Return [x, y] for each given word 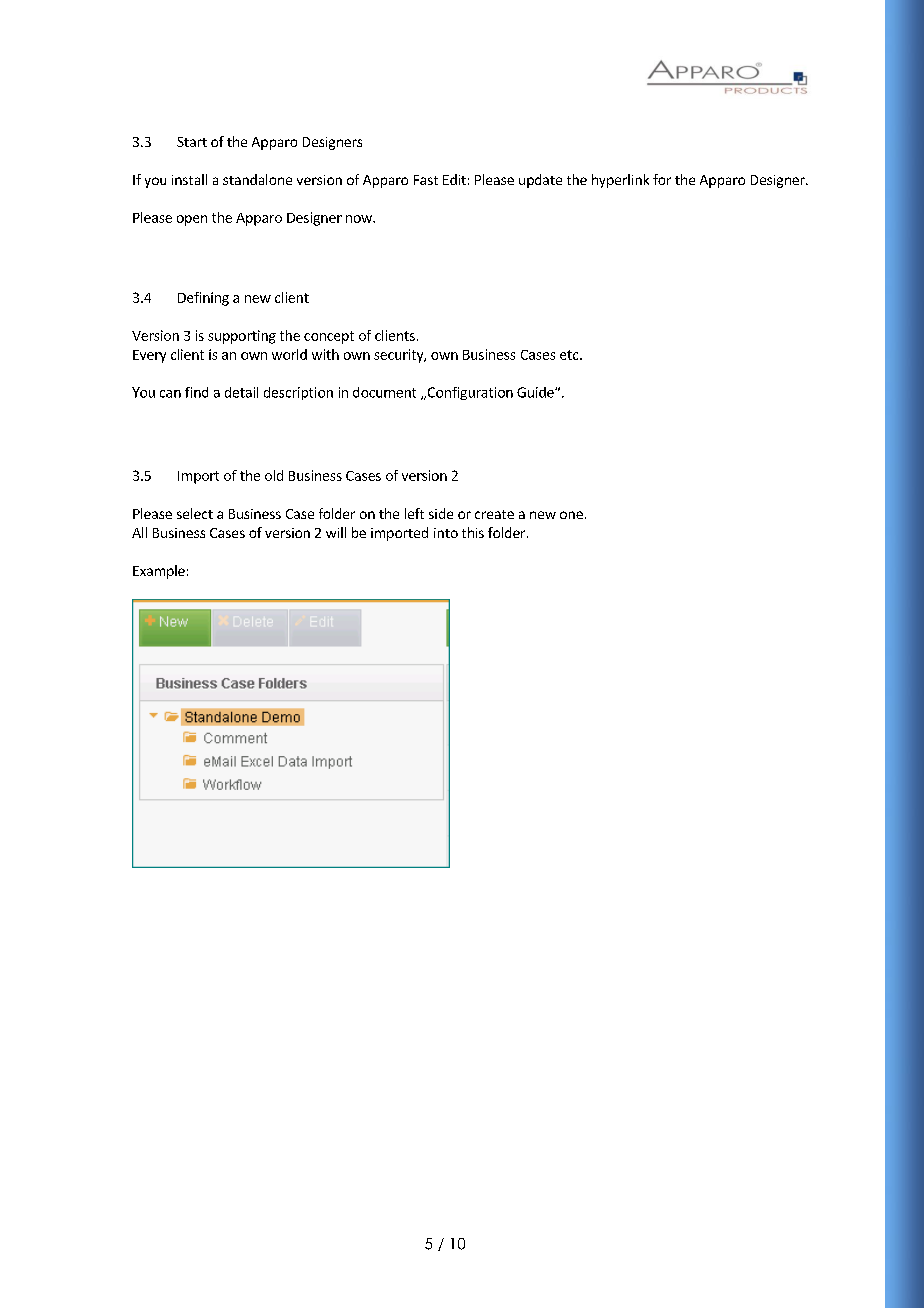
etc [570, 355]
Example [159, 572]
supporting [242, 337]
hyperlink [620, 181]
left [414, 513]
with [325, 354]
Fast [426, 180]
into [446, 533]
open [192, 220]
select [195, 513]
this [473, 532]
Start [192, 142]
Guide [536, 392]
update [540, 181]
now [360, 219]
